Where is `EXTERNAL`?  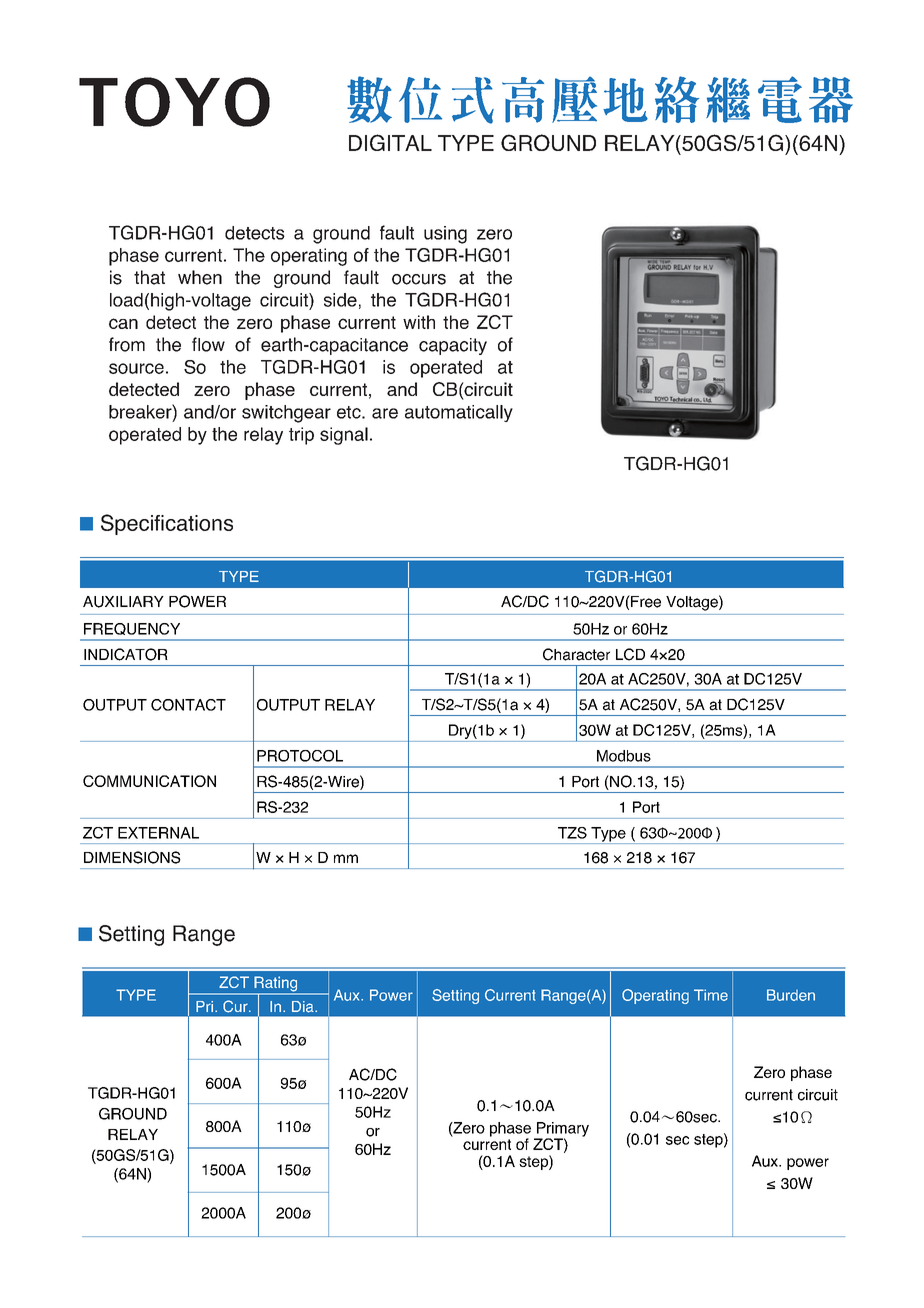
EXTERNAL is located at coordinates (158, 833).
